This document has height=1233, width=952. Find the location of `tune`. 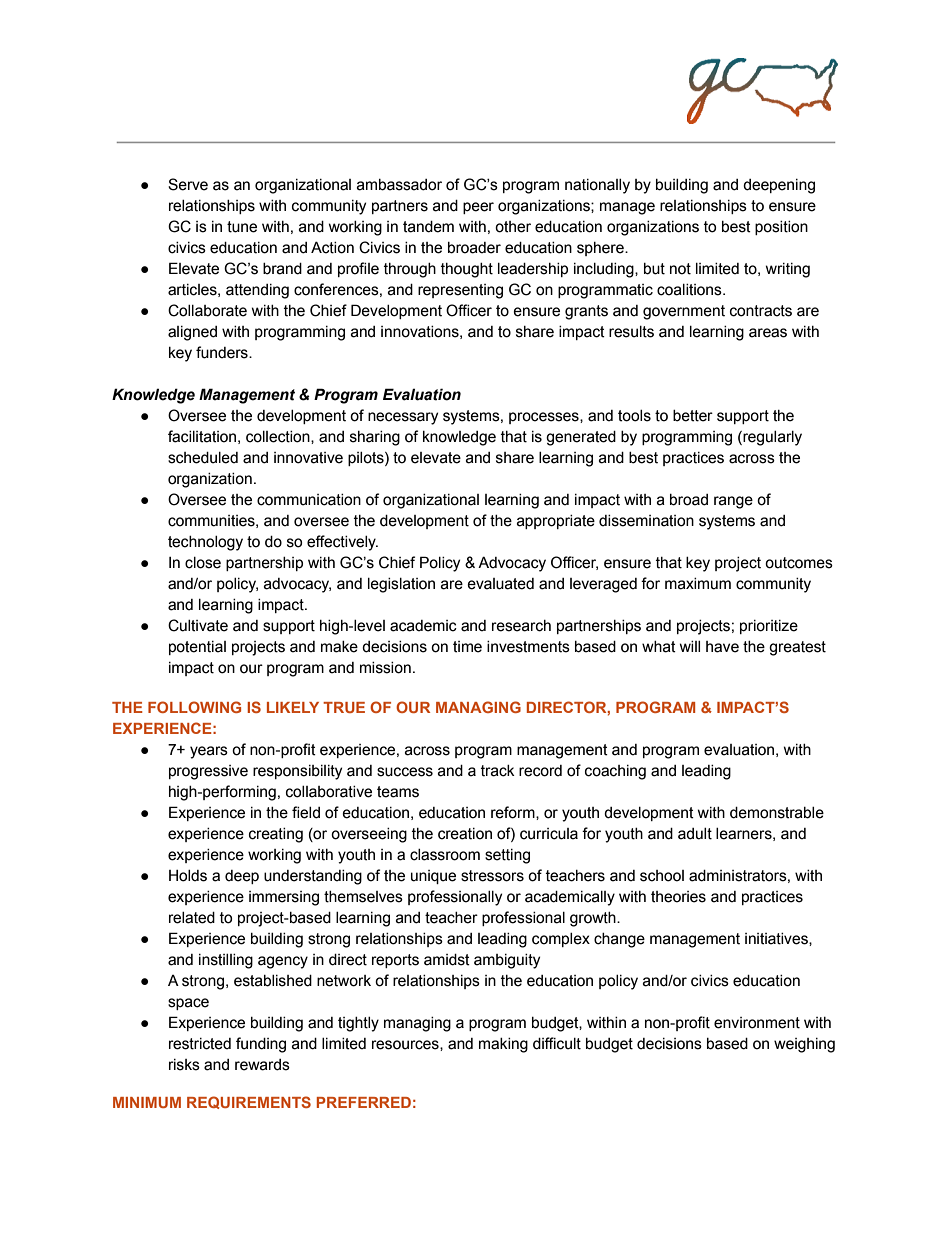

tune is located at coordinates (242, 227).
